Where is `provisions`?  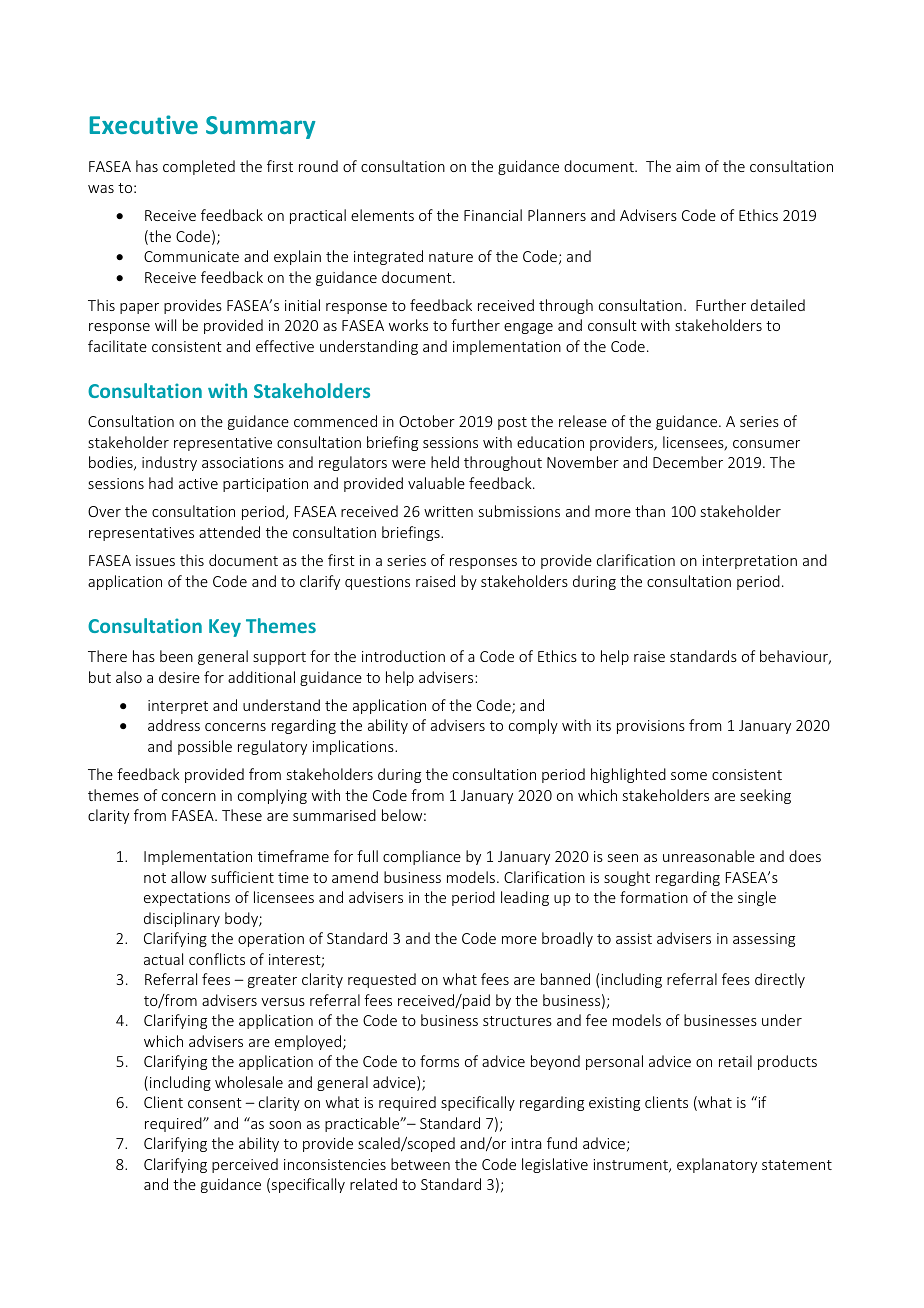
provisions is located at coordinates (651, 727).
